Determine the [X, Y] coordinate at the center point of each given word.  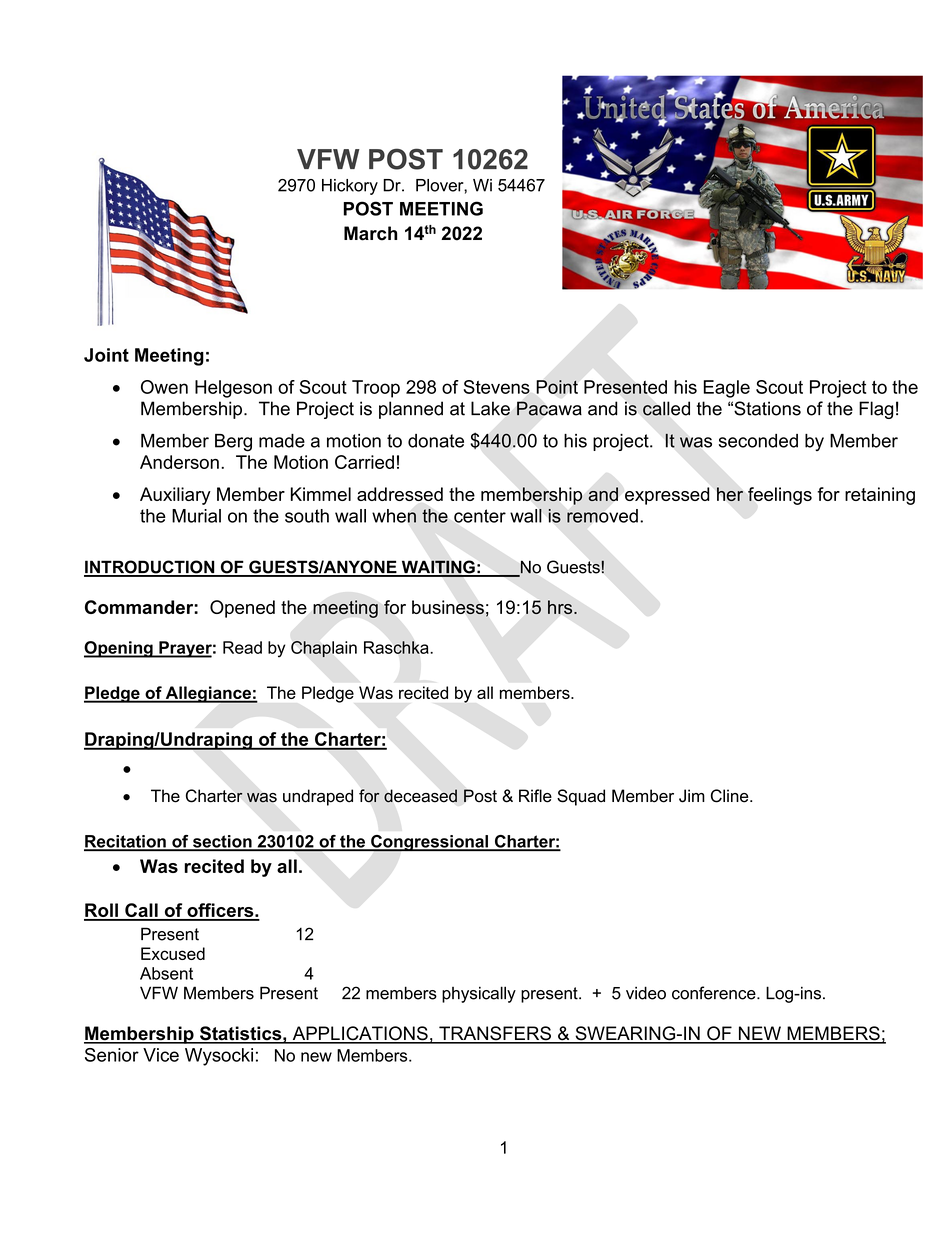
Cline [731, 796]
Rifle [535, 796]
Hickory [350, 187]
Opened [242, 609]
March [370, 233]
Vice [161, 1055]
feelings [780, 496]
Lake [490, 408]
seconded [758, 441]
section [222, 842]
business [448, 607]
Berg [233, 443]
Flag [876, 410]
